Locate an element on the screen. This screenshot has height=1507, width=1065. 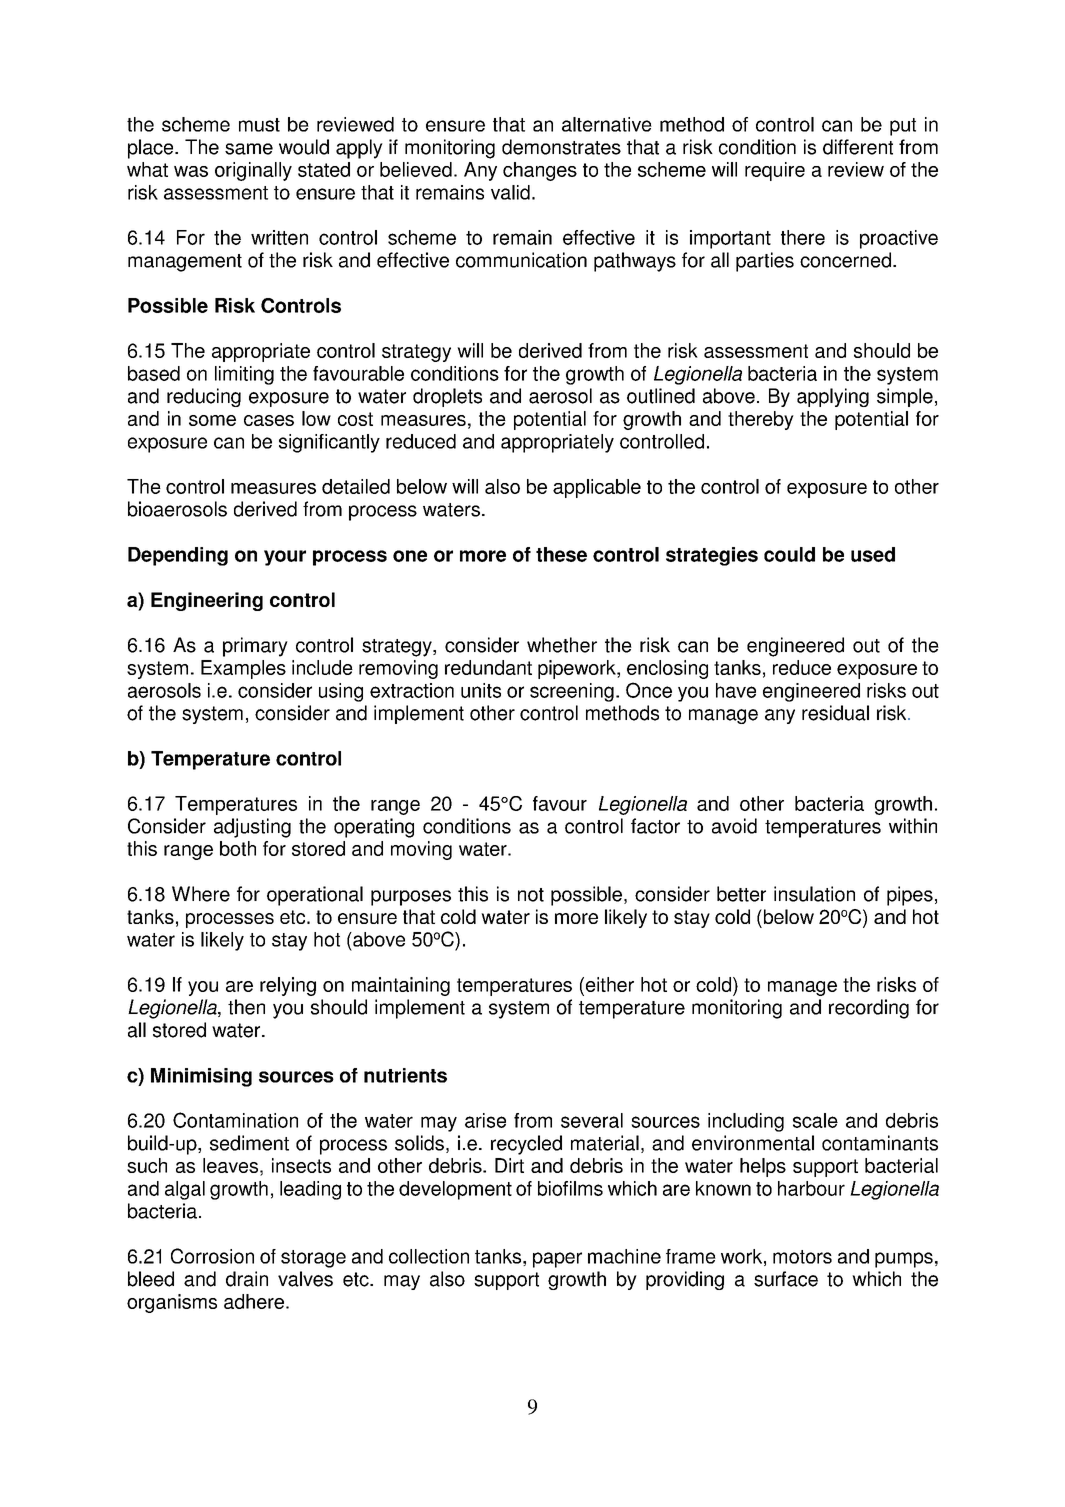
limiting is located at coordinates (244, 375).
